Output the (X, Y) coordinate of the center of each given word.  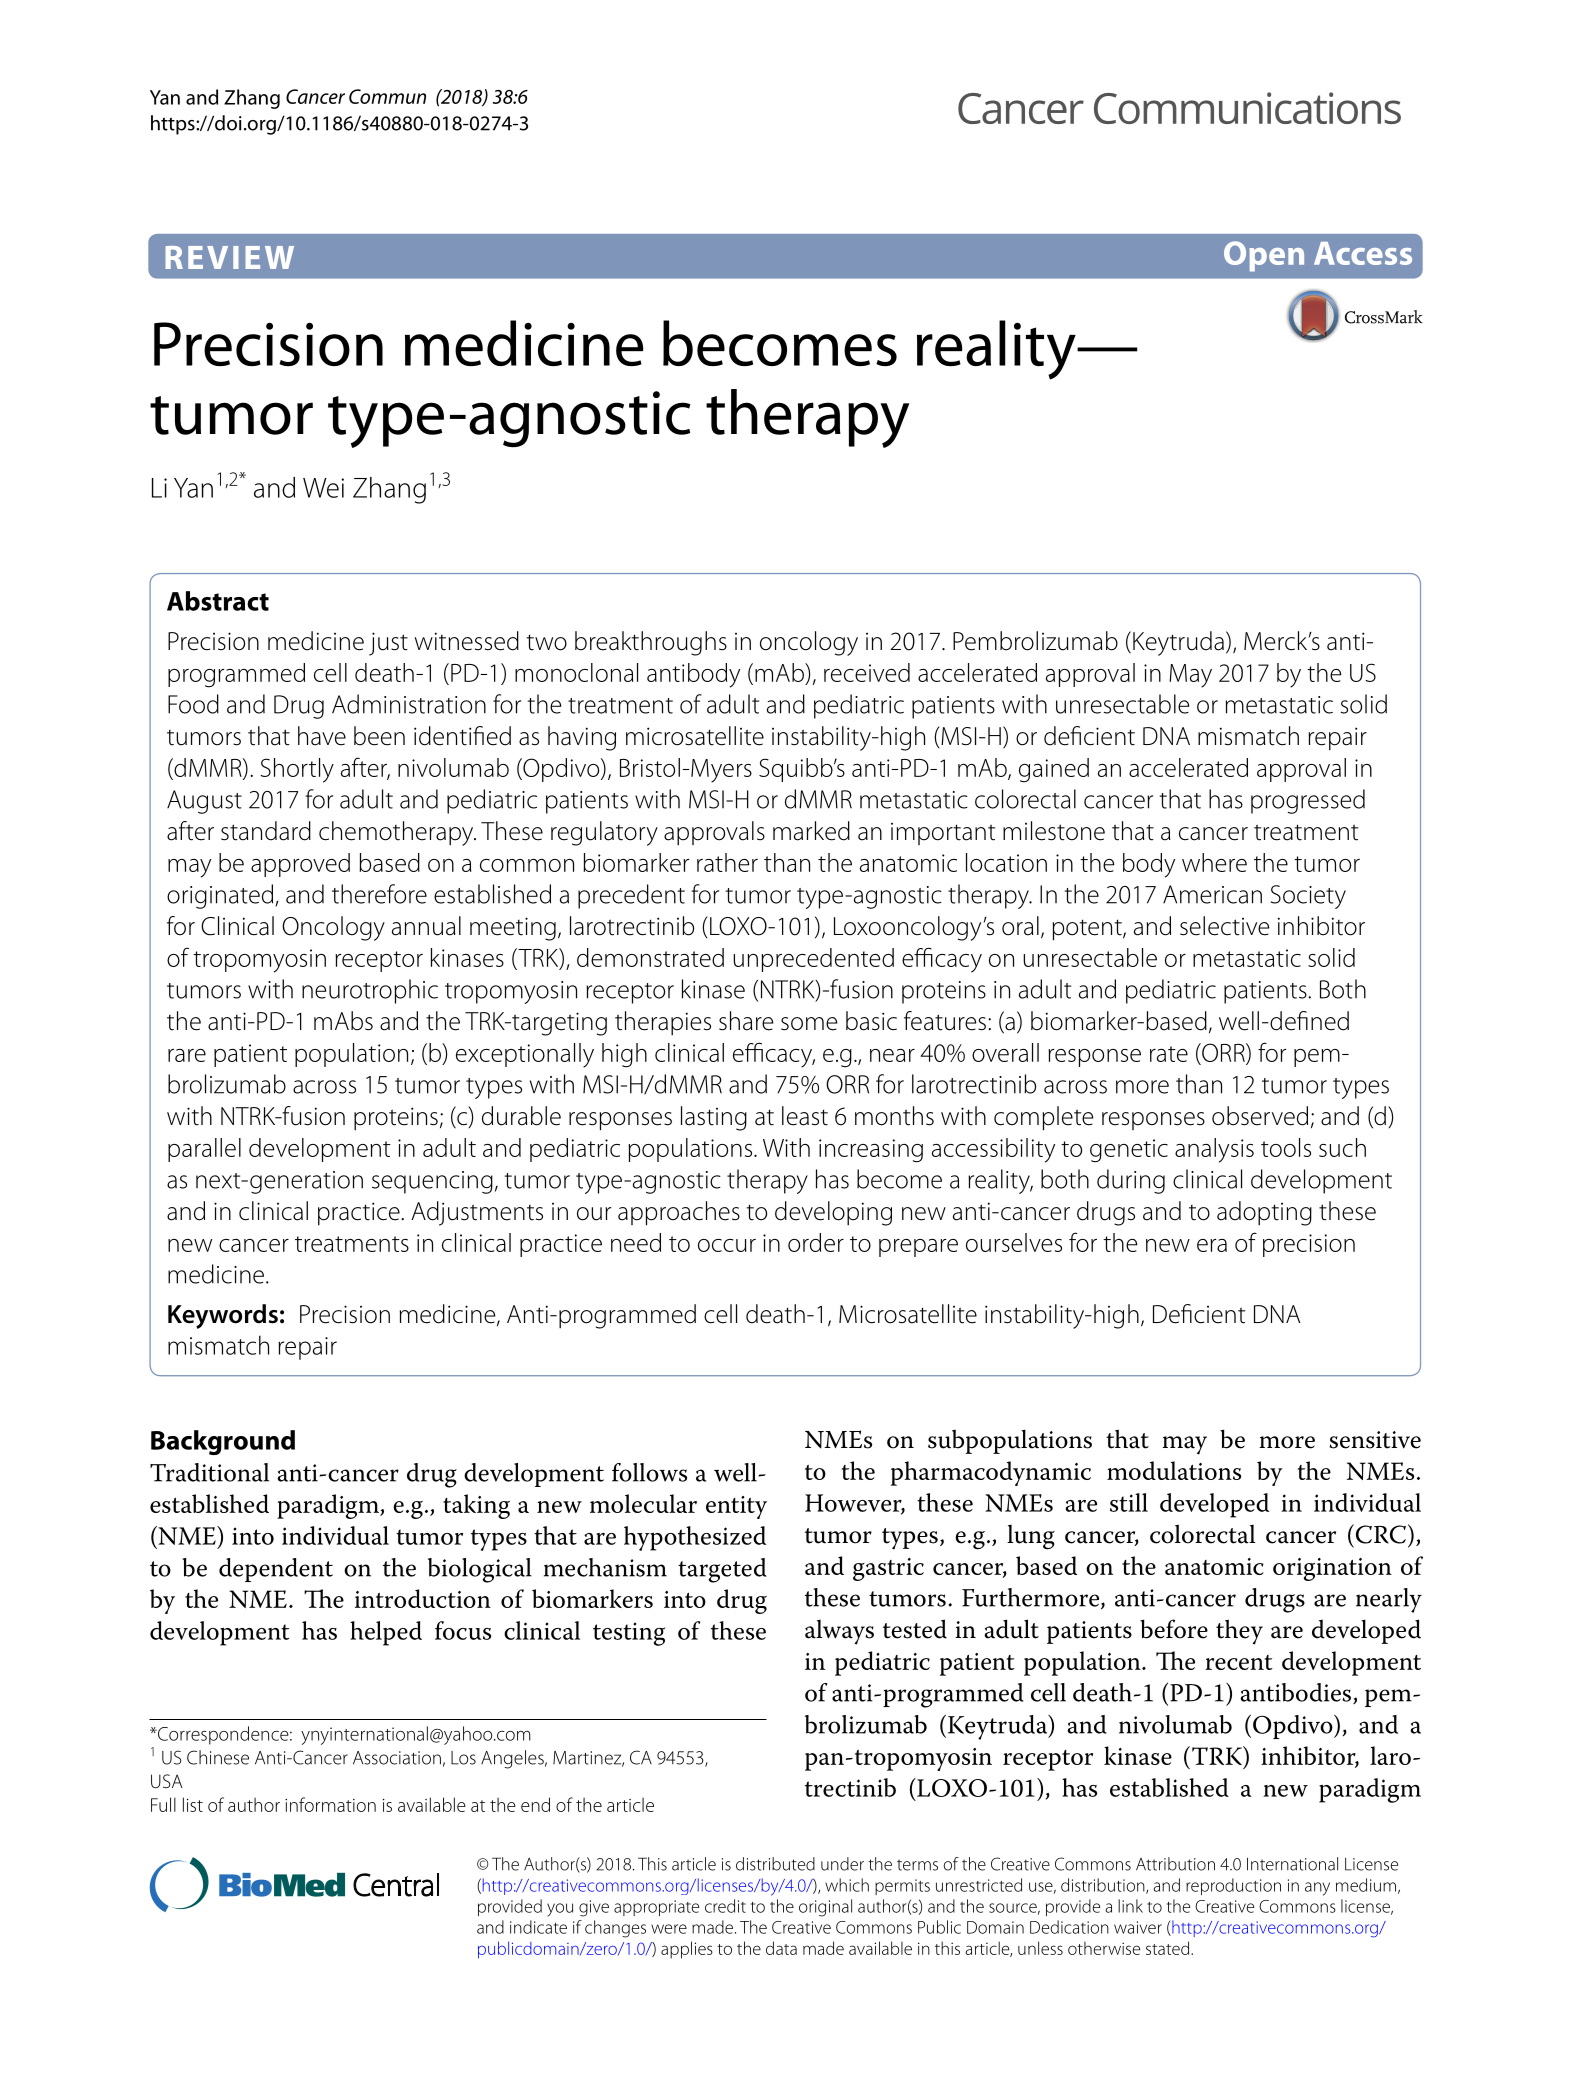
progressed (1308, 801)
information (330, 1804)
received (867, 672)
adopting (1264, 1213)
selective (1224, 926)
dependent (276, 1570)
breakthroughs (651, 643)
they (1239, 1632)
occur (727, 1245)
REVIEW (230, 257)
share (746, 1021)
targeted (722, 1570)
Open (1264, 256)
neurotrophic (370, 991)
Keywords (223, 1316)
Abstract (218, 601)
